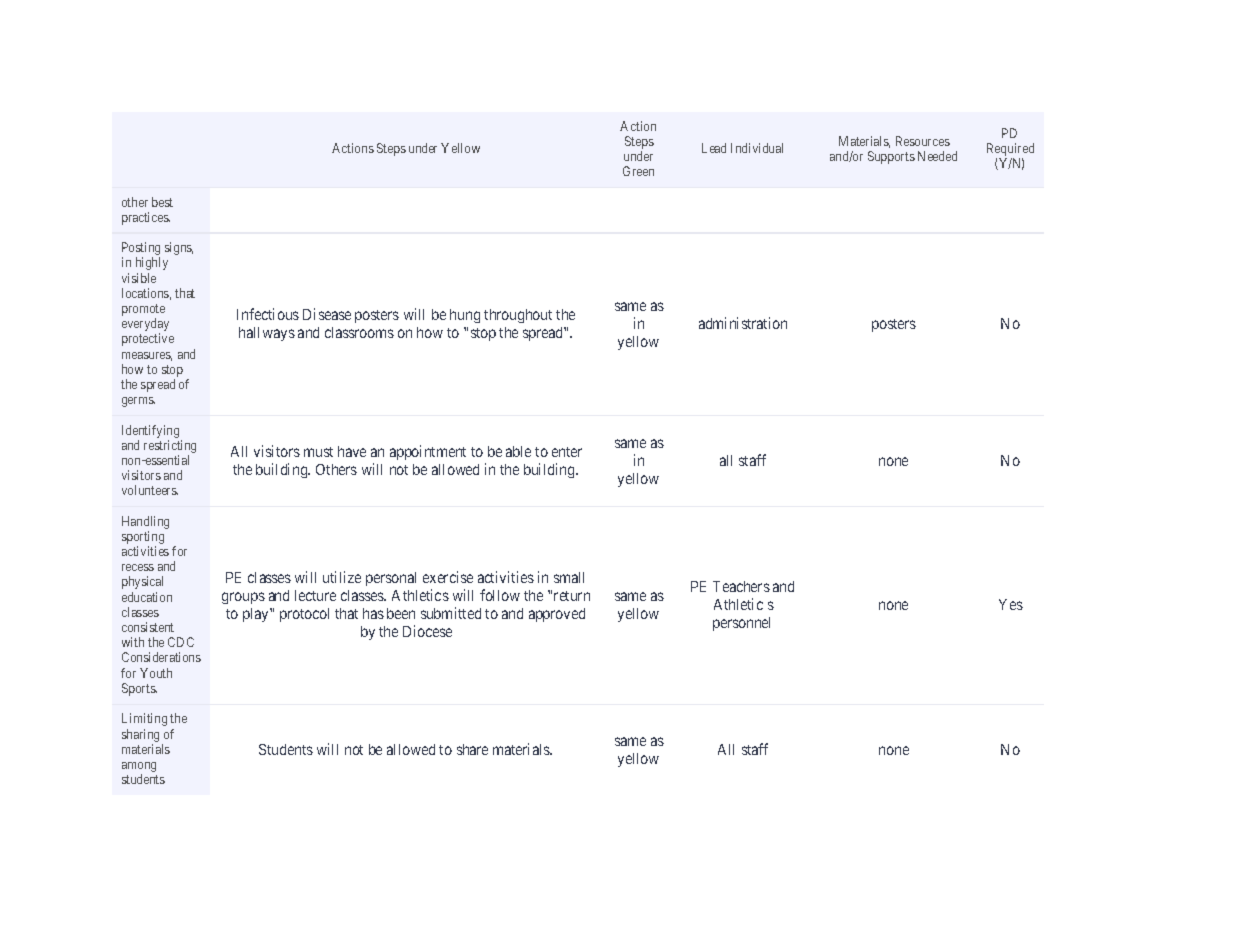 The height and width of the document is (952, 1233). Describe the element at coordinates (741, 586) in the document. I see `Teachers` at that location.
